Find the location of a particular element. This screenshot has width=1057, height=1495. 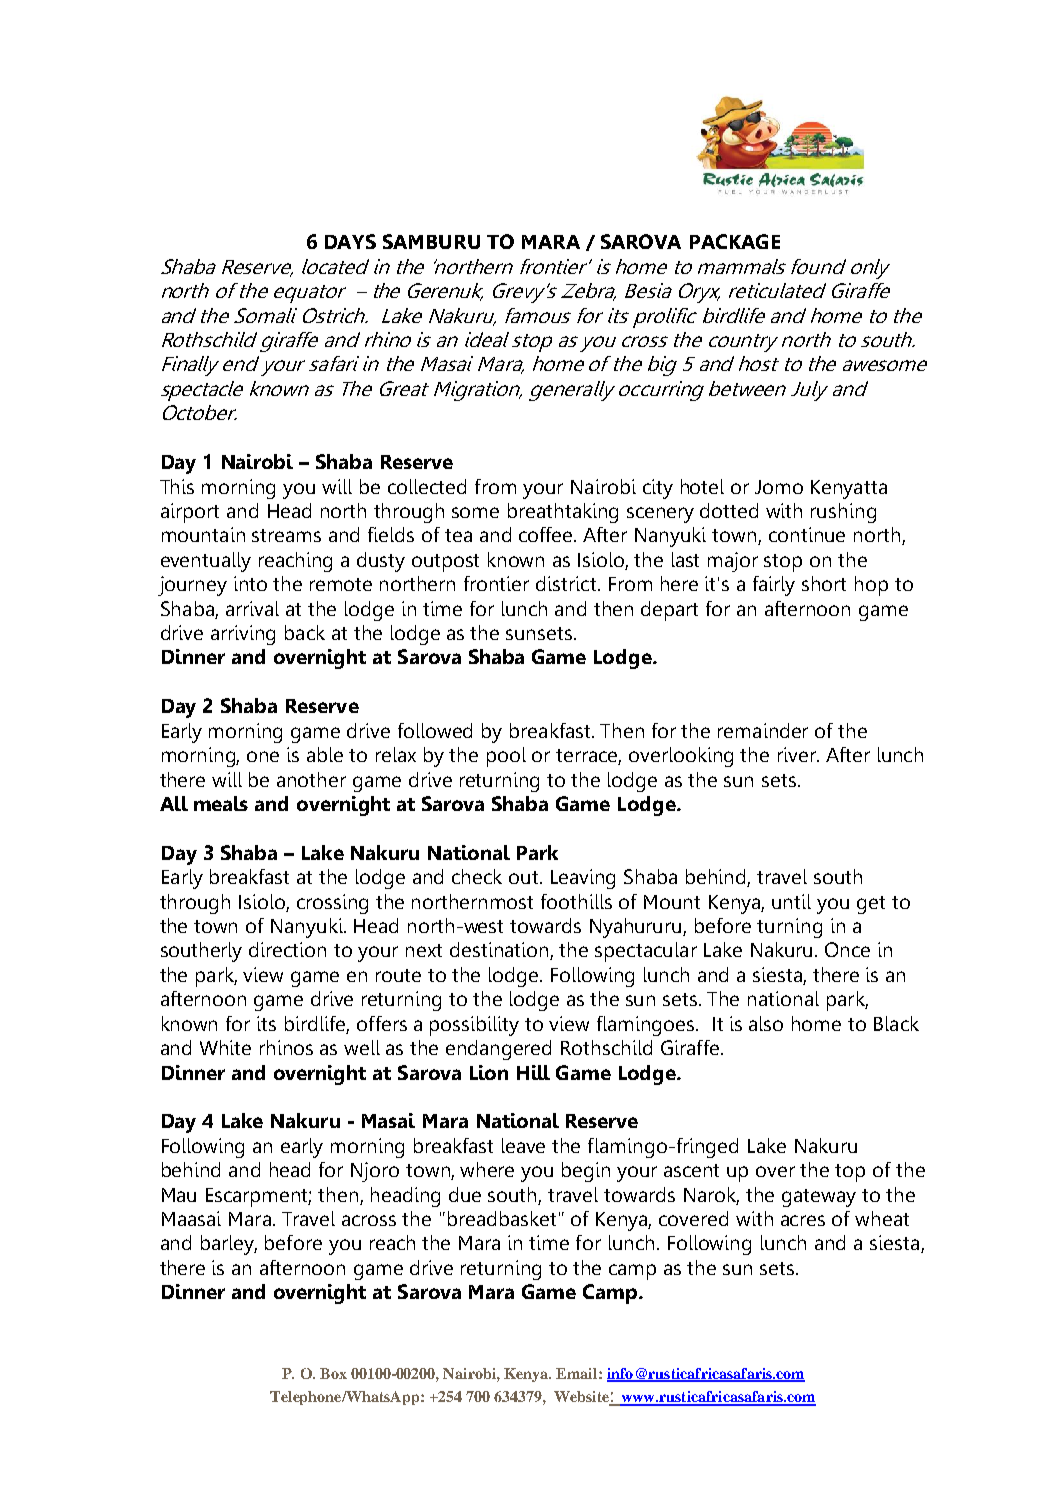

DAYS is located at coordinates (350, 241).
